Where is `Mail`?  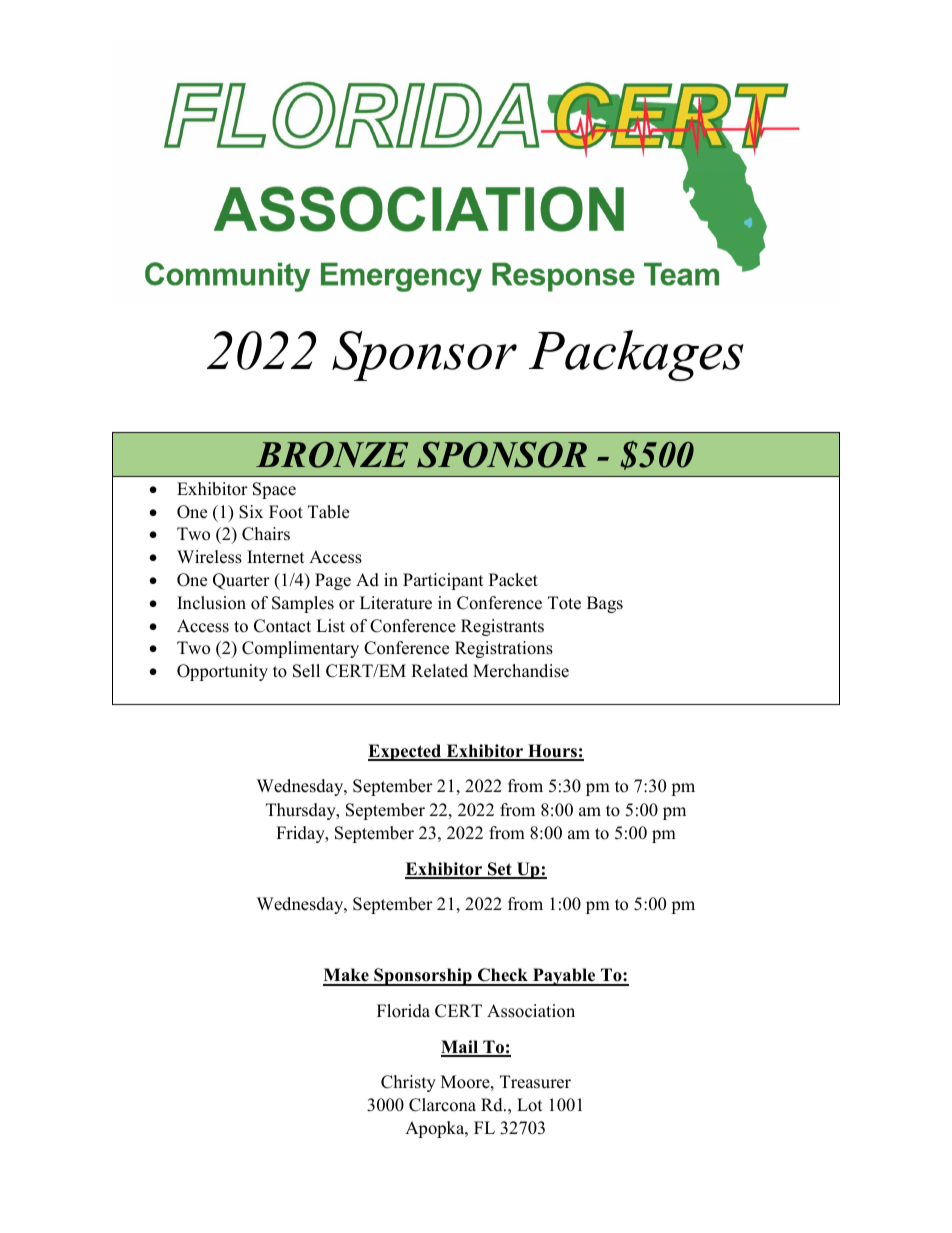 Mail is located at coordinates (460, 1048).
